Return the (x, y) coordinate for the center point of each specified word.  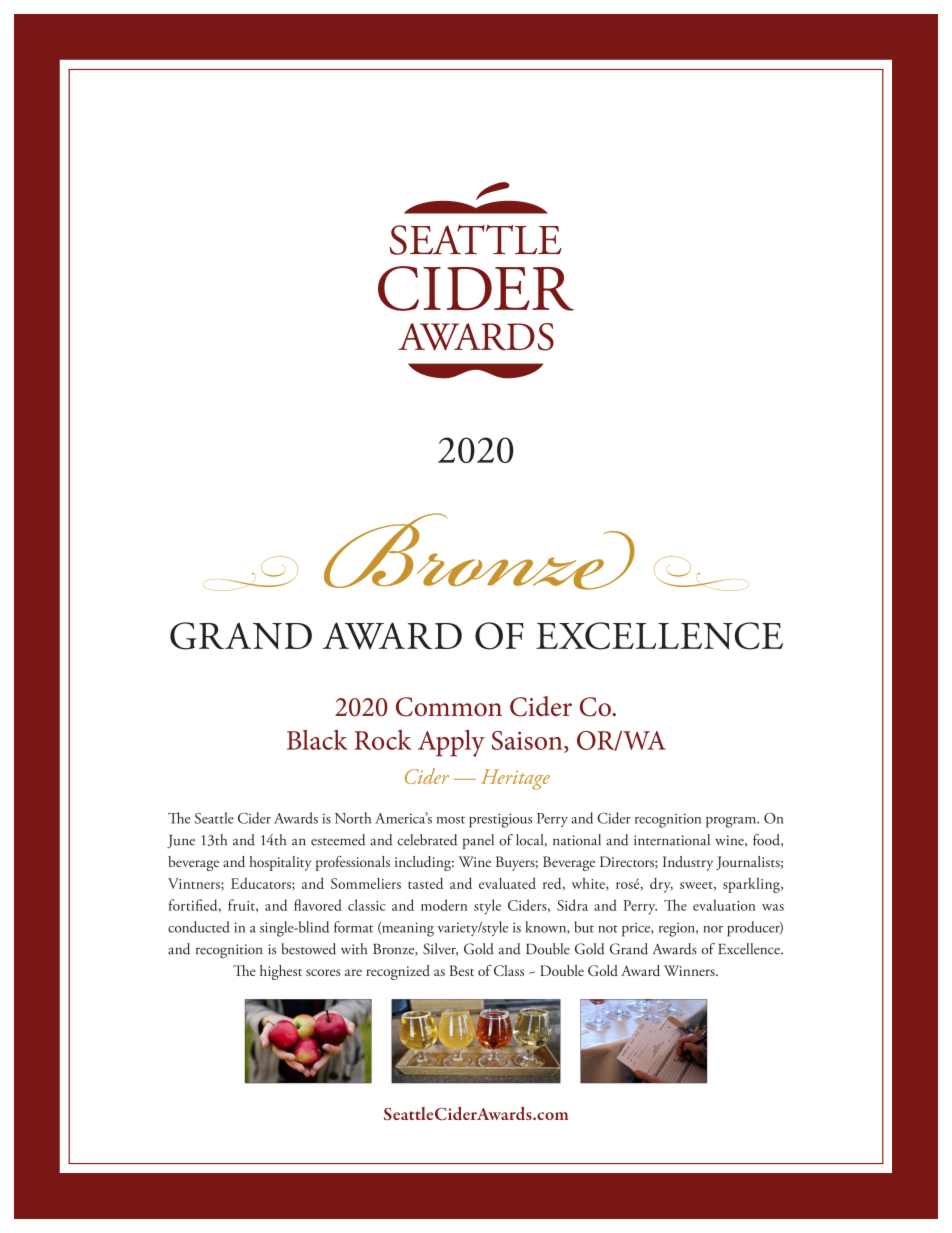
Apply (451, 743)
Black (317, 740)
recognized (398, 972)
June (181, 841)
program (732, 822)
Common (449, 707)
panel (478, 841)
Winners (690, 970)
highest (281, 972)
